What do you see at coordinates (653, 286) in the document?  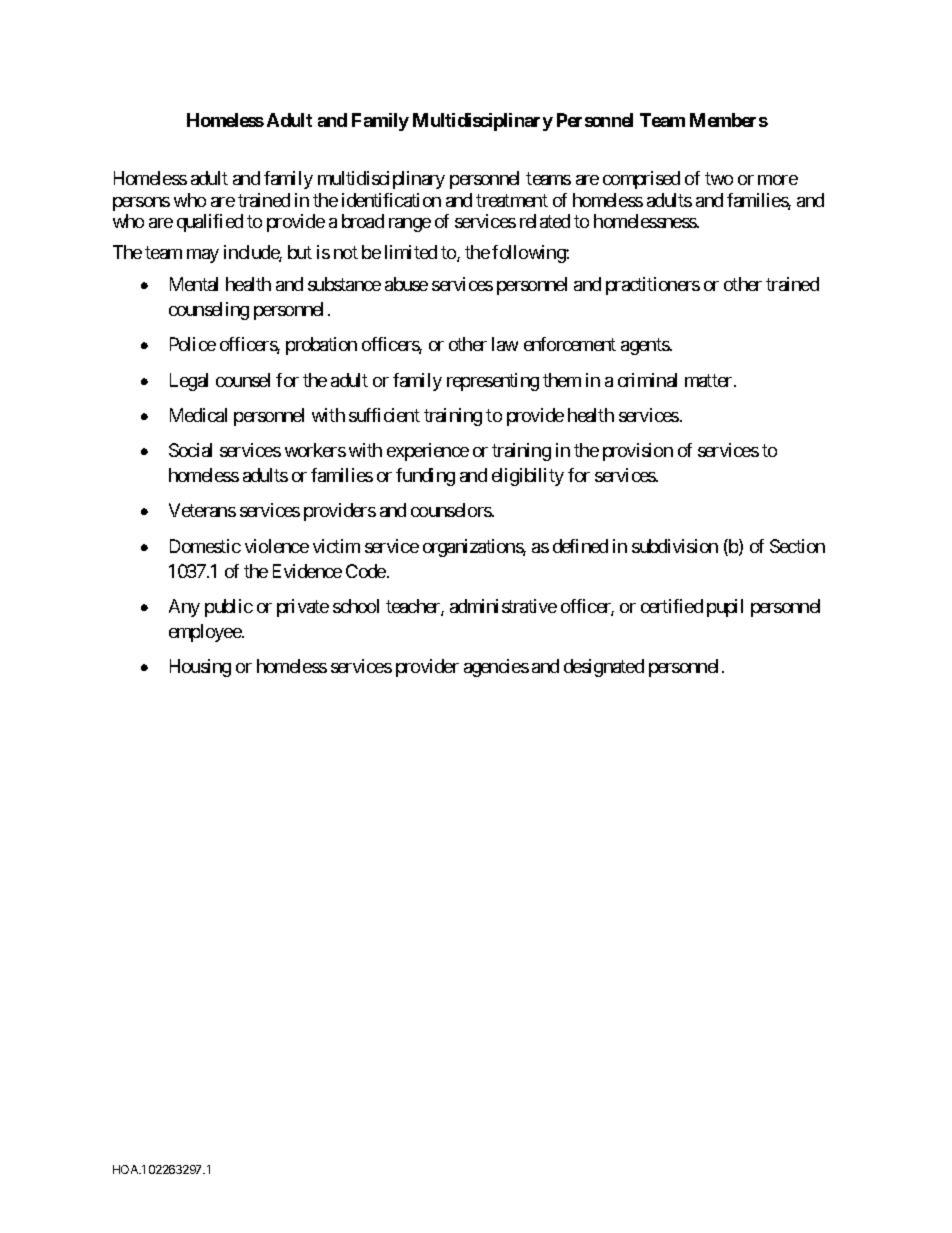 I see `practitioners` at bounding box center [653, 286].
